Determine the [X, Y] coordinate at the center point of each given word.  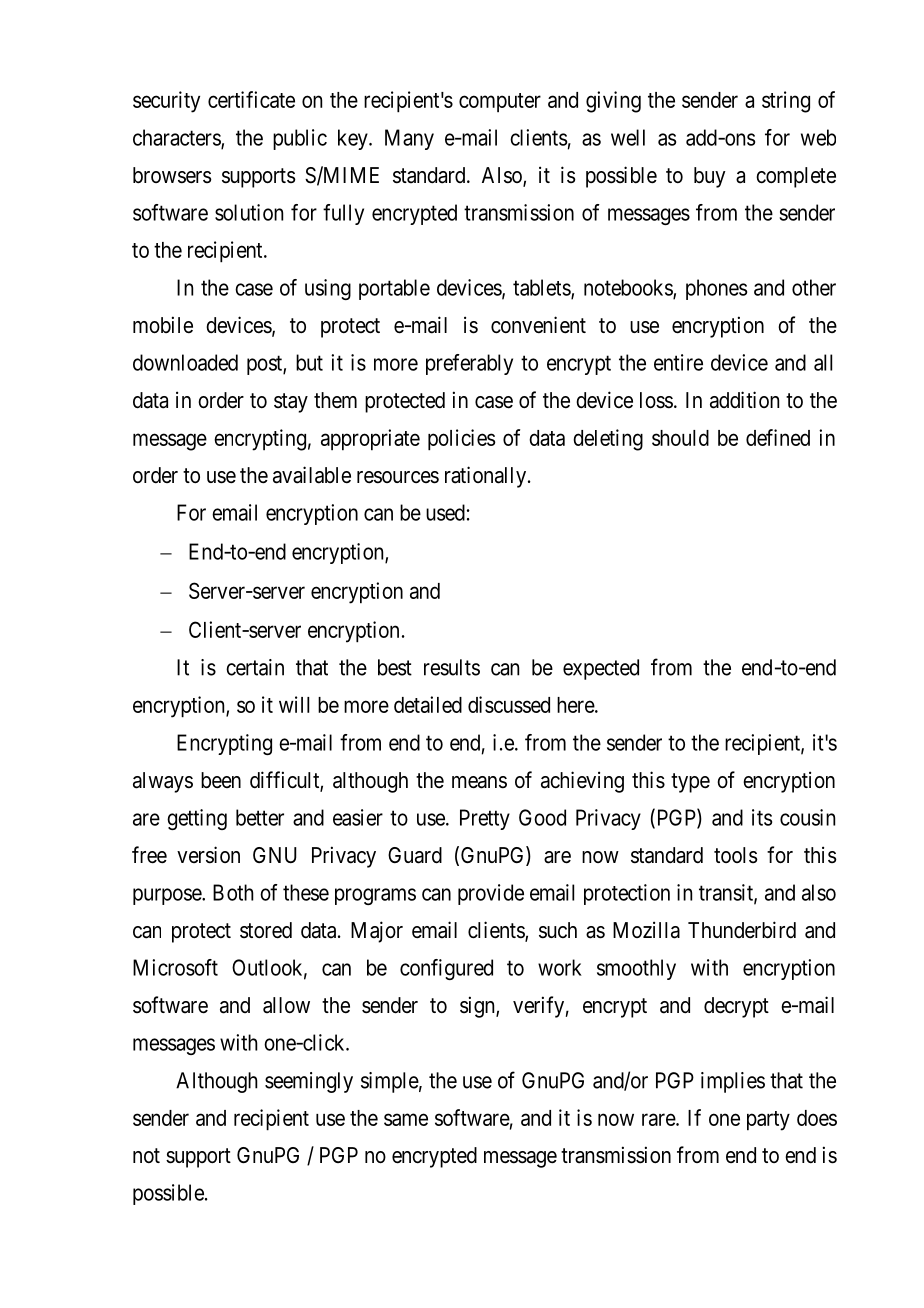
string [786, 102]
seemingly [309, 1082]
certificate [251, 99]
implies [733, 1082]
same [406, 1119]
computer [500, 102]
